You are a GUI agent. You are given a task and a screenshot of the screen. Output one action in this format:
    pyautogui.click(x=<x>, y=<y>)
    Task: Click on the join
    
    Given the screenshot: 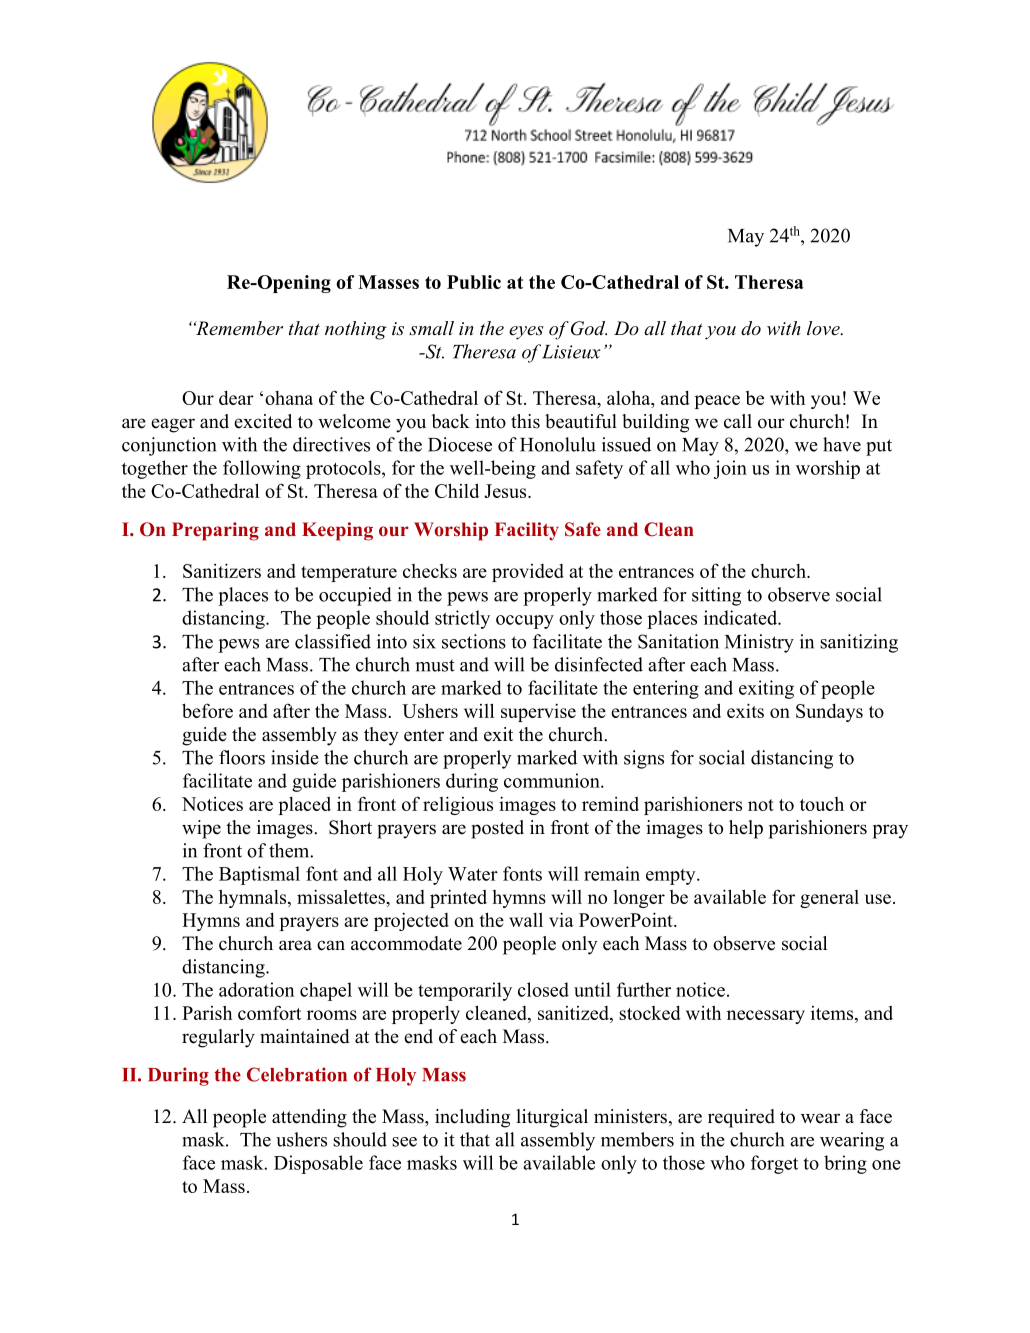 What is the action you would take?
    pyautogui.click(x=730, y=469)
